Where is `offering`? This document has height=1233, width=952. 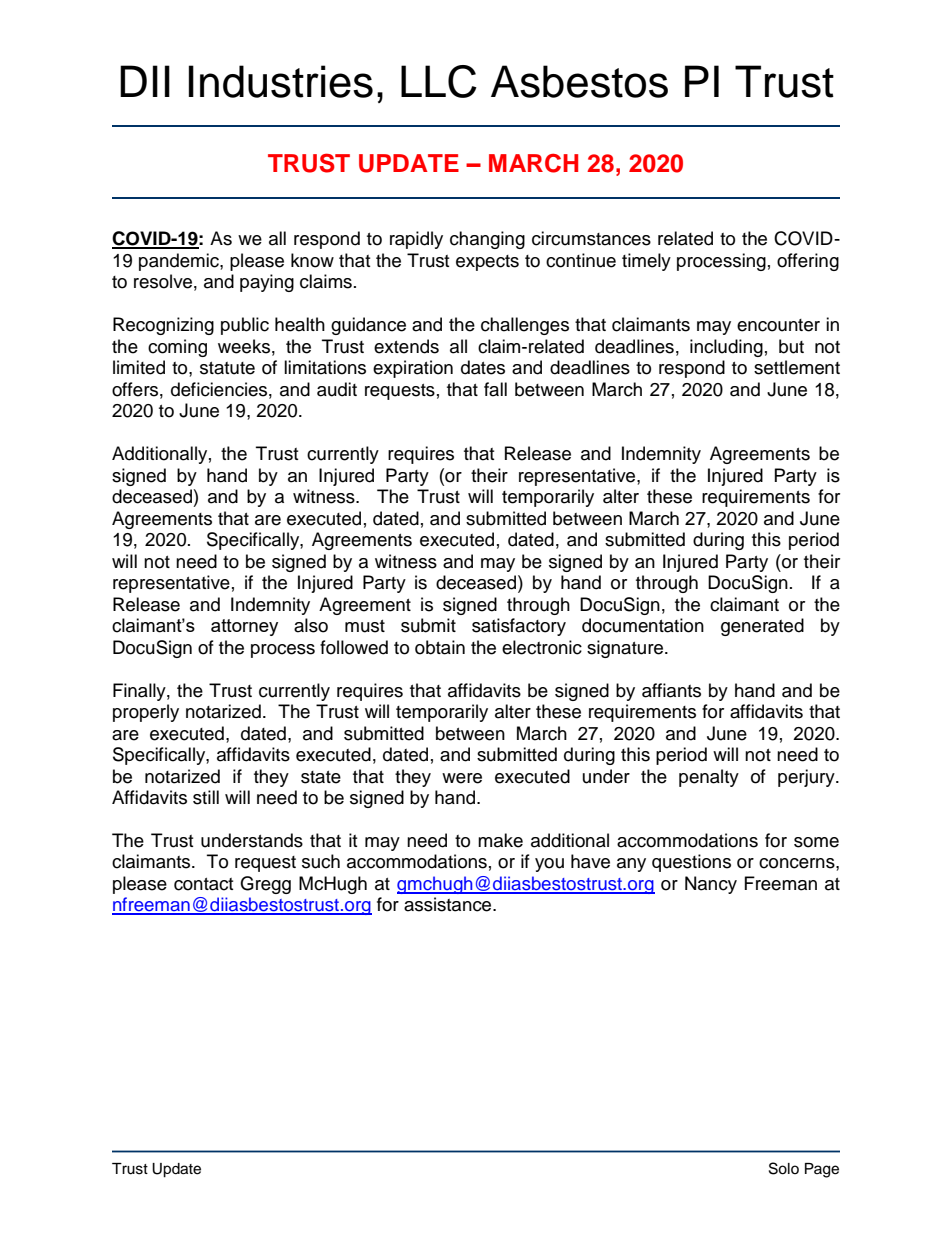 offering is located at coordinates (808, 262).
